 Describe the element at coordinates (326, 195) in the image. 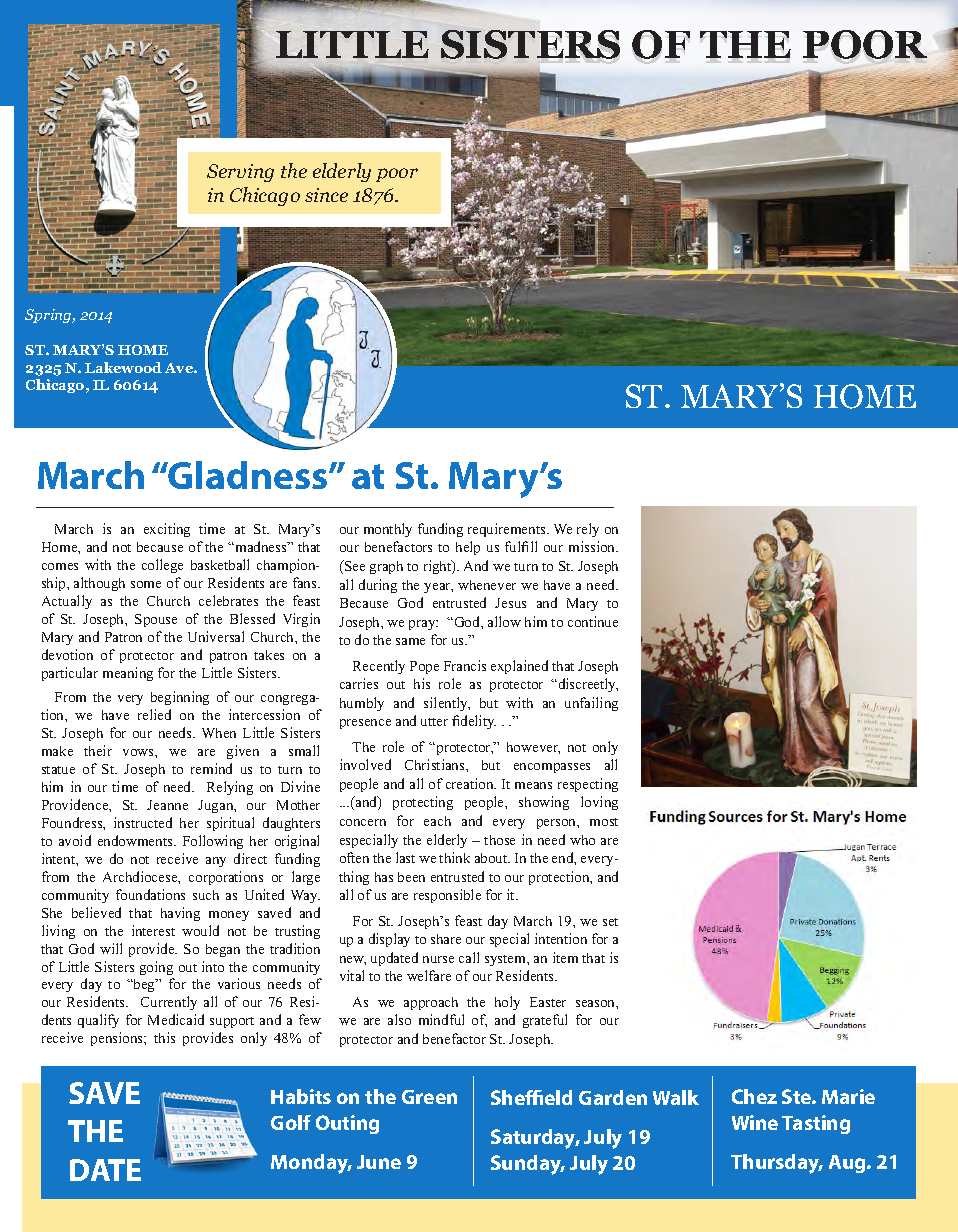

I see `since` at that location.
